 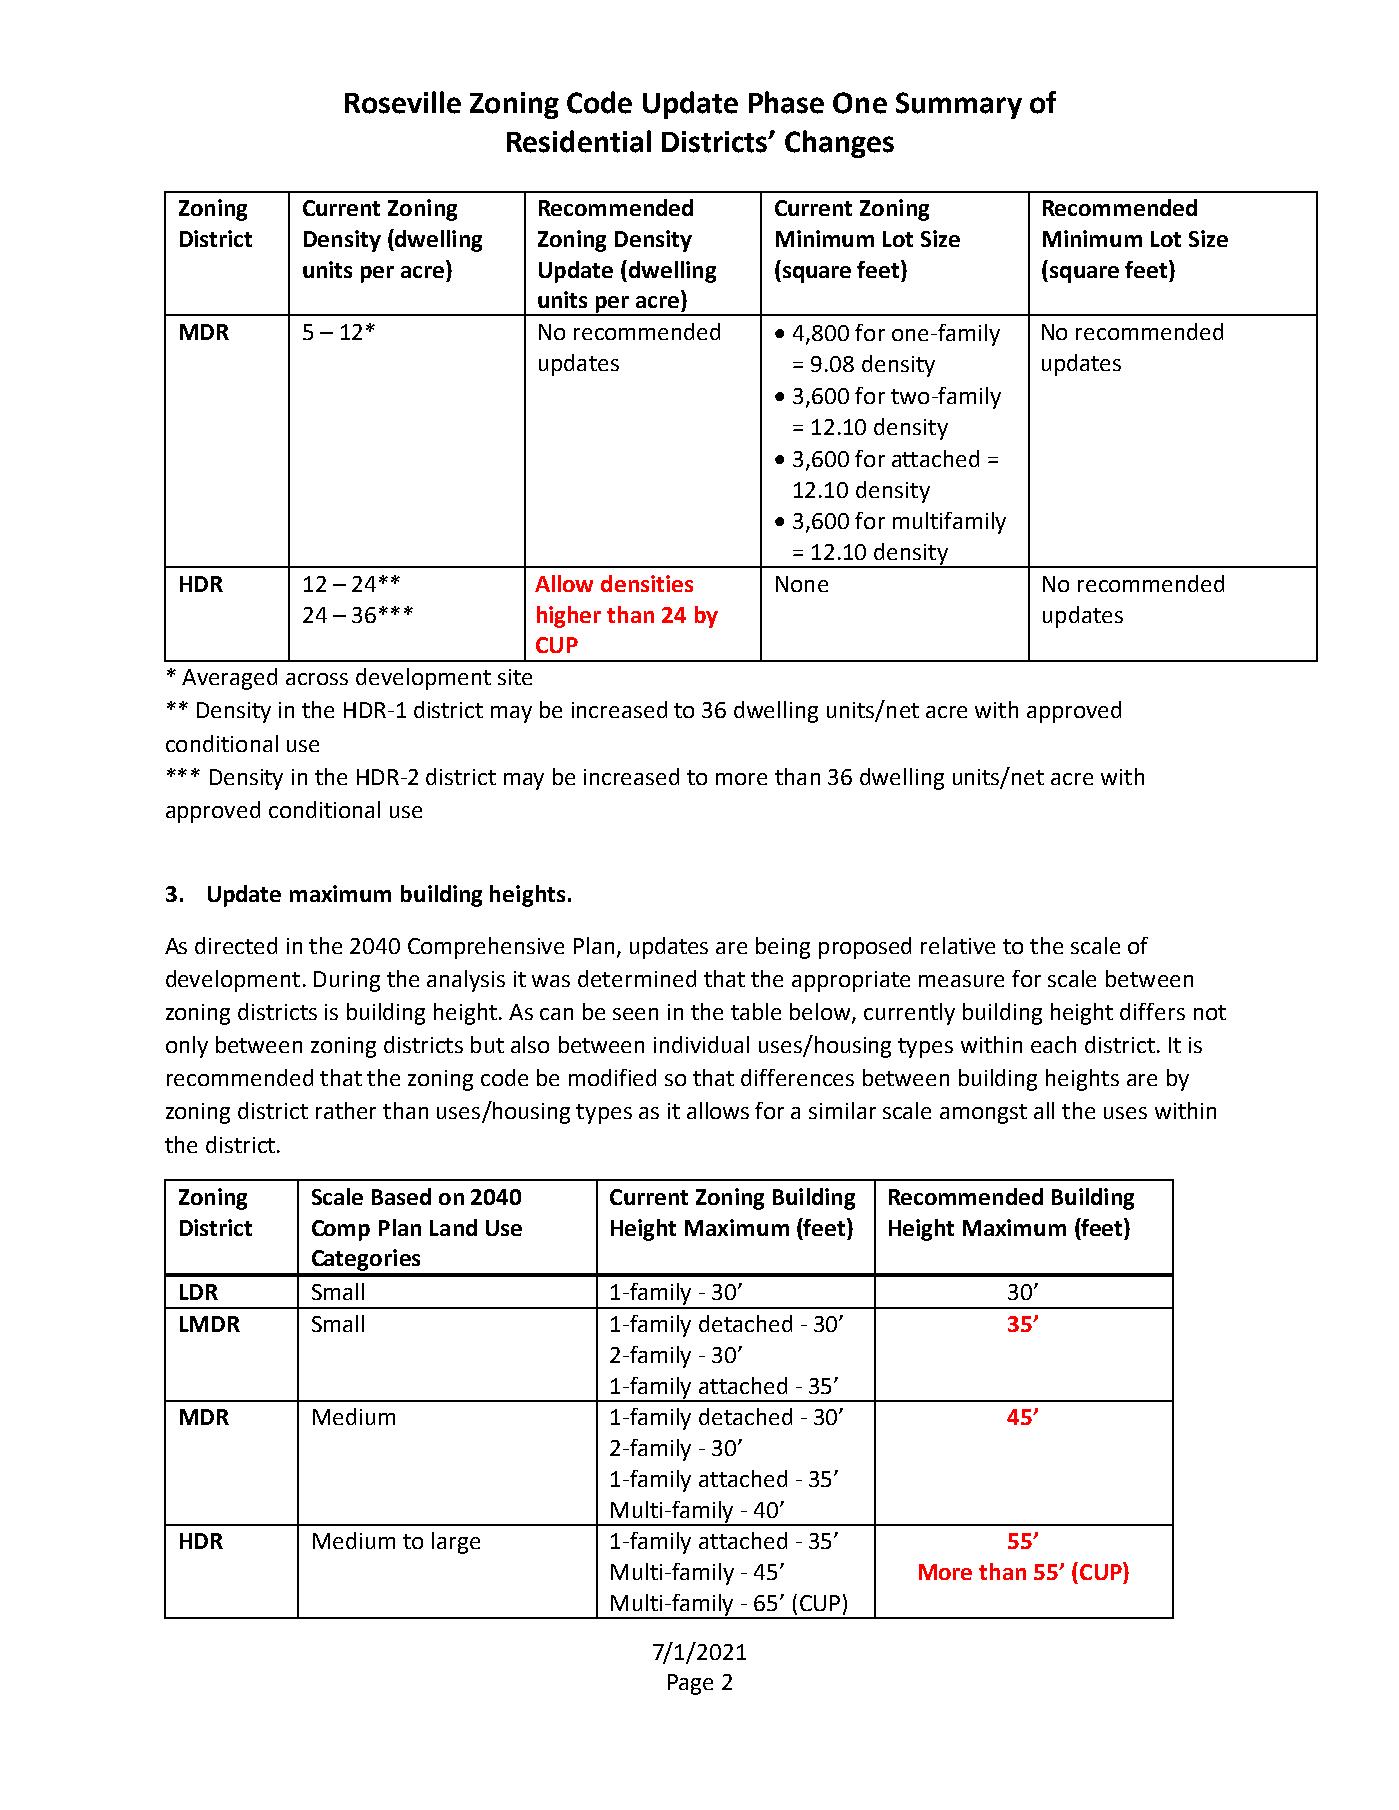 What do you see at coordinates (783, 948) in the page?
I see `being` at bounding box center [783, 948].
